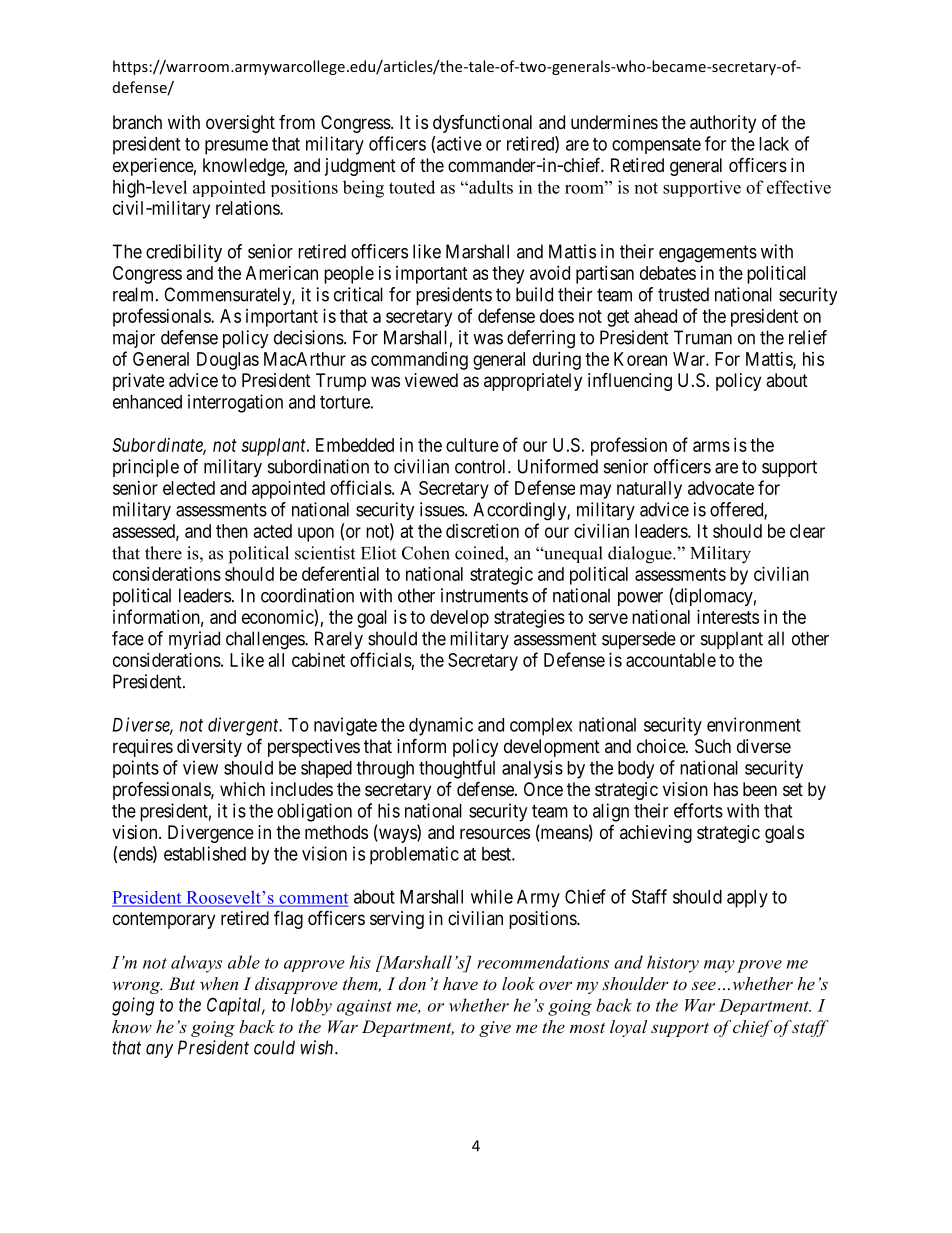  I want to click on has, so click(726, 789).
